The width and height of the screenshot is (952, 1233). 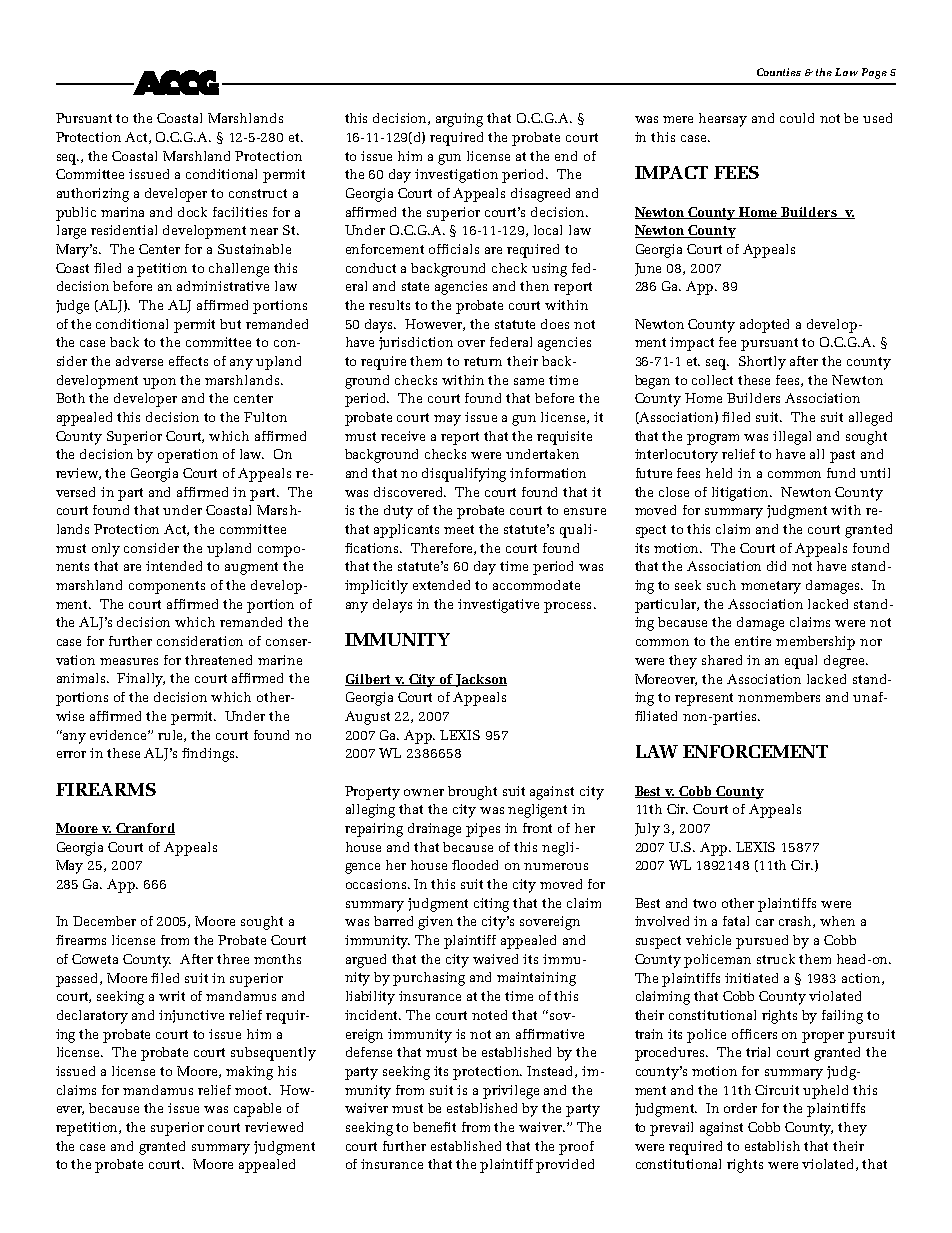 What do you see at coordinates (647, 830) in the screenshot?
I see `July` at bounding box center [647, 830].
